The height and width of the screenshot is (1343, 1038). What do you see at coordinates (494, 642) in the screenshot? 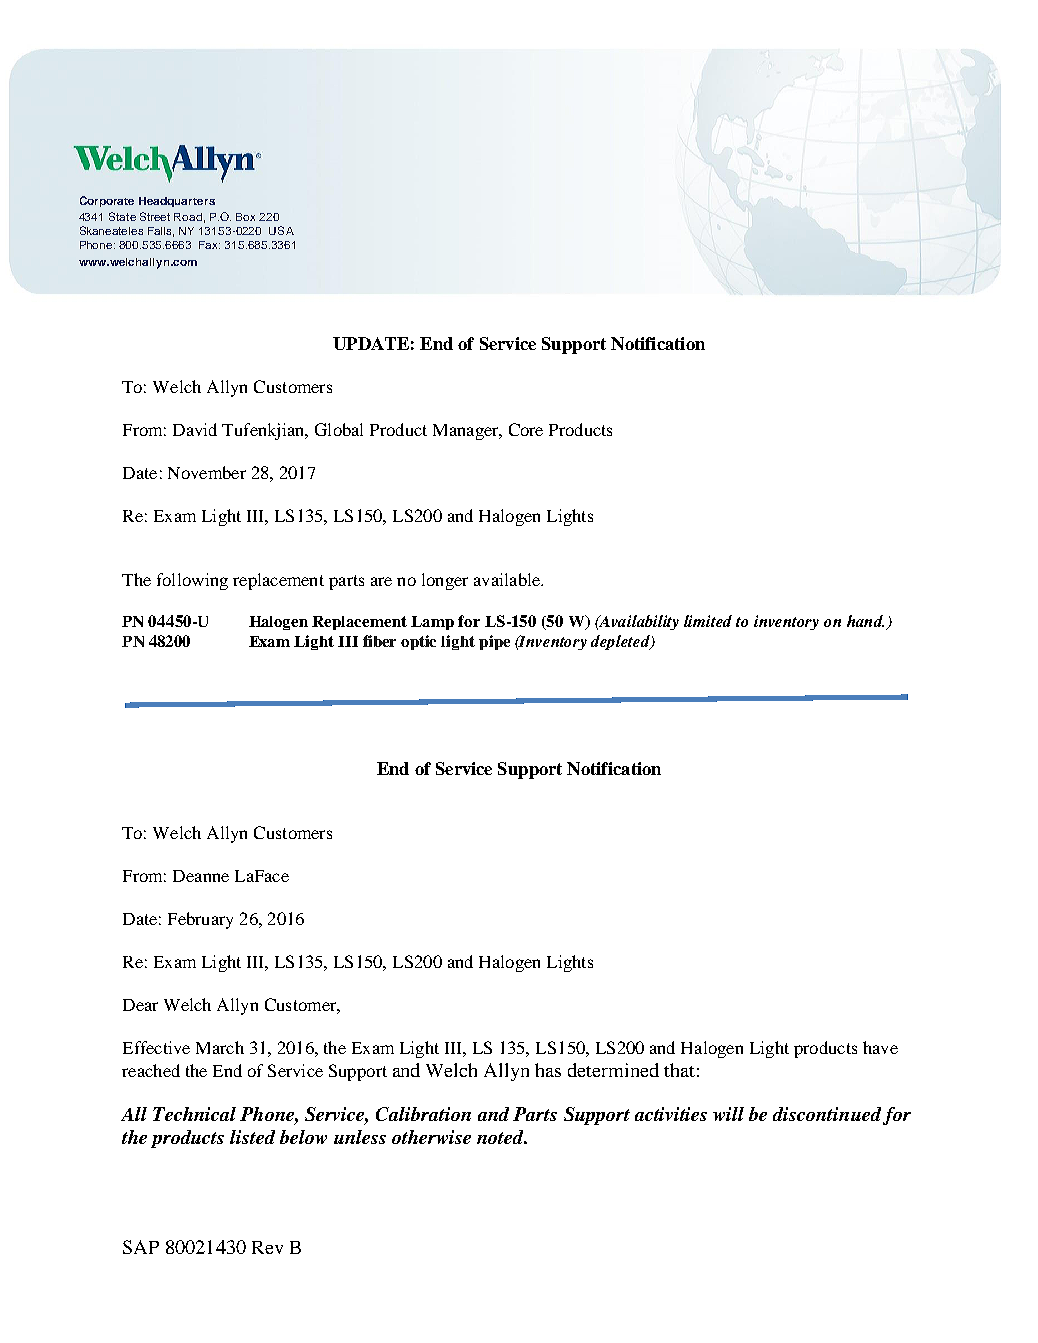
I see `pipe` at bounding box center [494, 642].
